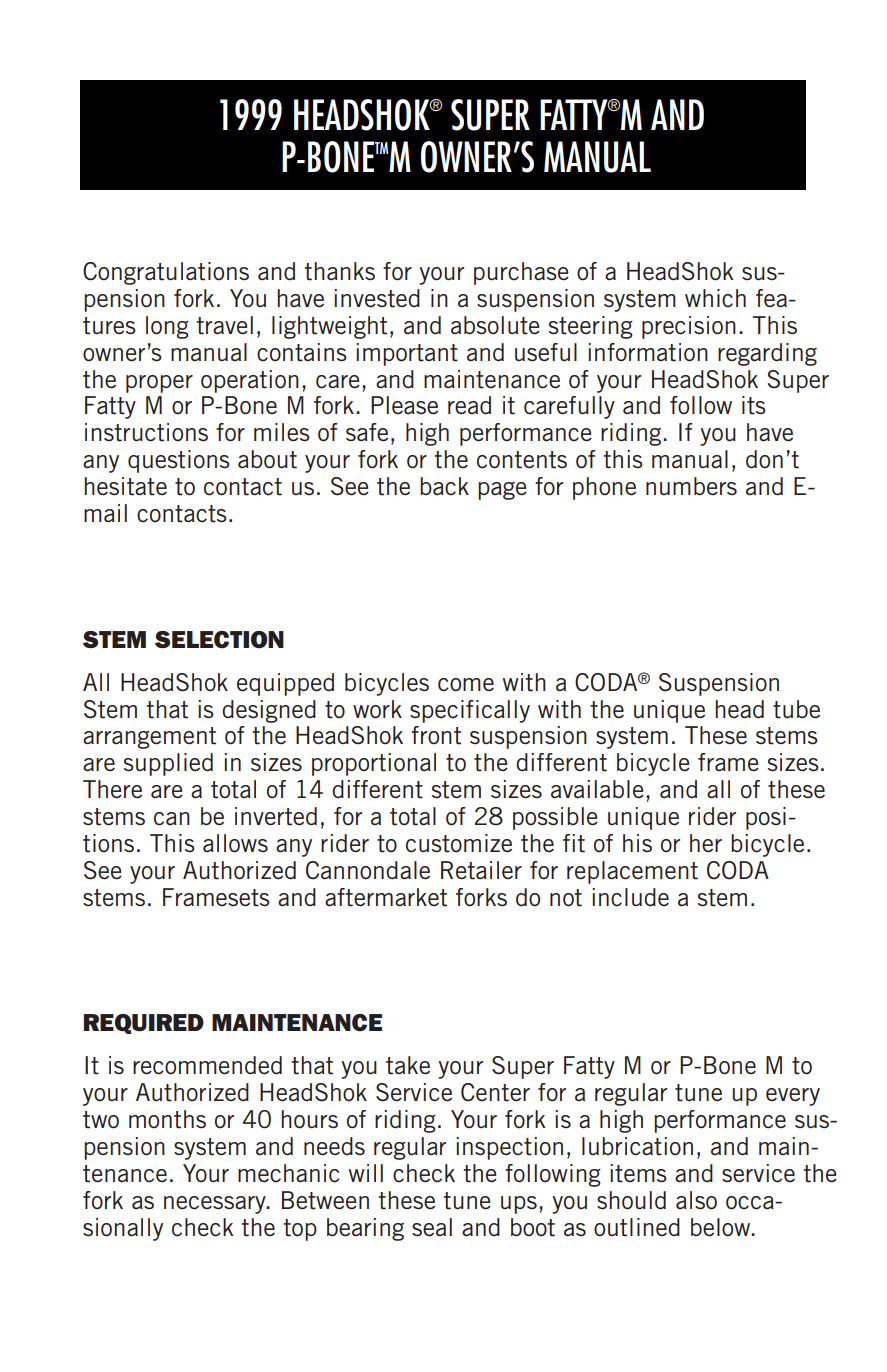 The height and width of the image is (1372, 887). Describe the element at coordinates (216, 1205) in the image. I see `necessary` at that location.
